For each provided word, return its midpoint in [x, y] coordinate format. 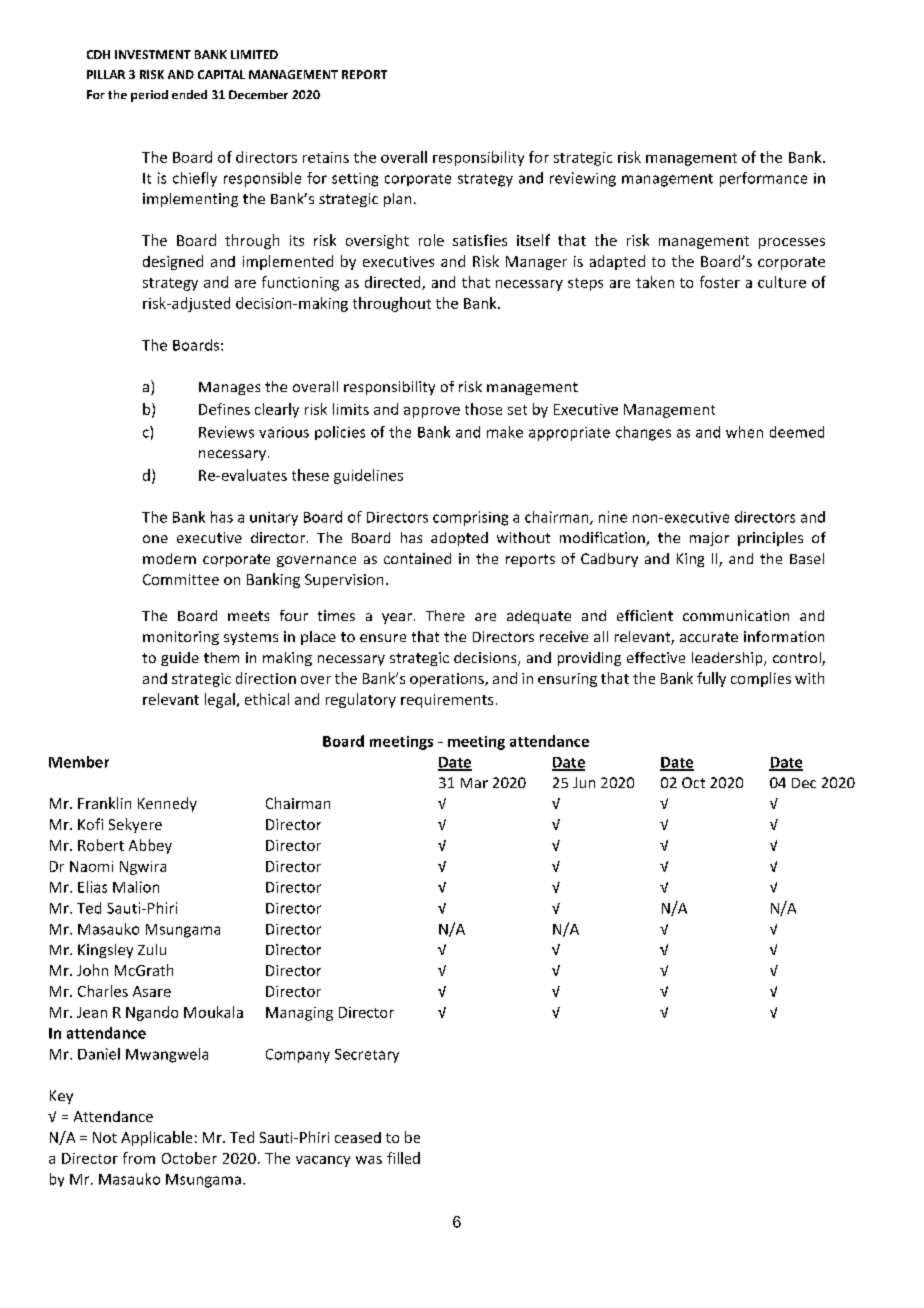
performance [763, 179]
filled [403, 1158]
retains [326, 157]
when [744, 432]
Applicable [156, 1138]
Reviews [226, 432]
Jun [584, 782]
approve [432, 412]
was [369, 1160]
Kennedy [167, 804]
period [149, 96]
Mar [474, 783]
